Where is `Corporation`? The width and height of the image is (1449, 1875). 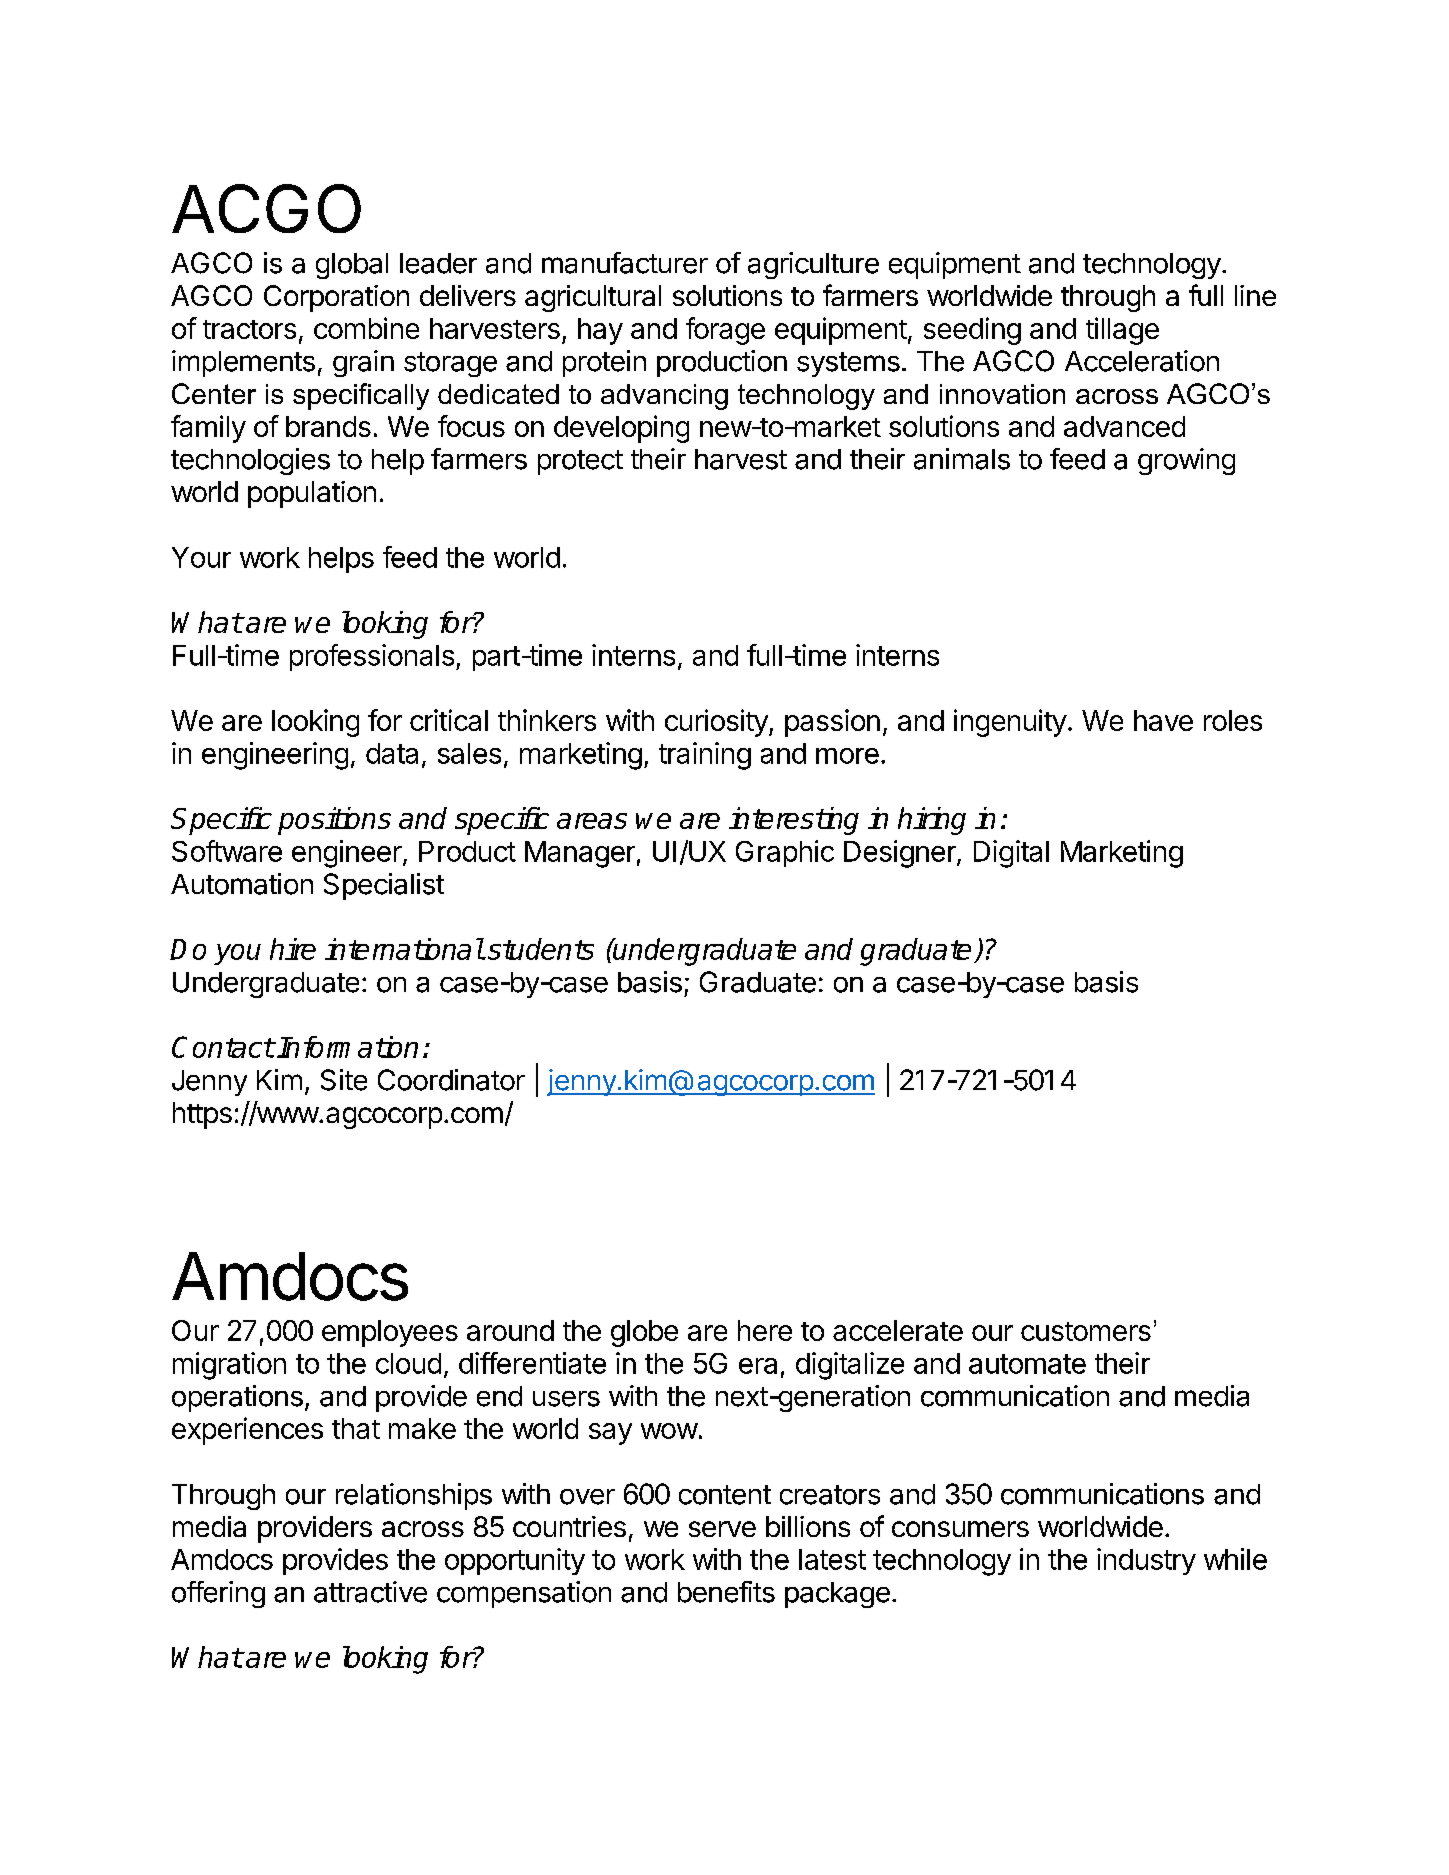
Corporation is located at coordinates (336, 298).
